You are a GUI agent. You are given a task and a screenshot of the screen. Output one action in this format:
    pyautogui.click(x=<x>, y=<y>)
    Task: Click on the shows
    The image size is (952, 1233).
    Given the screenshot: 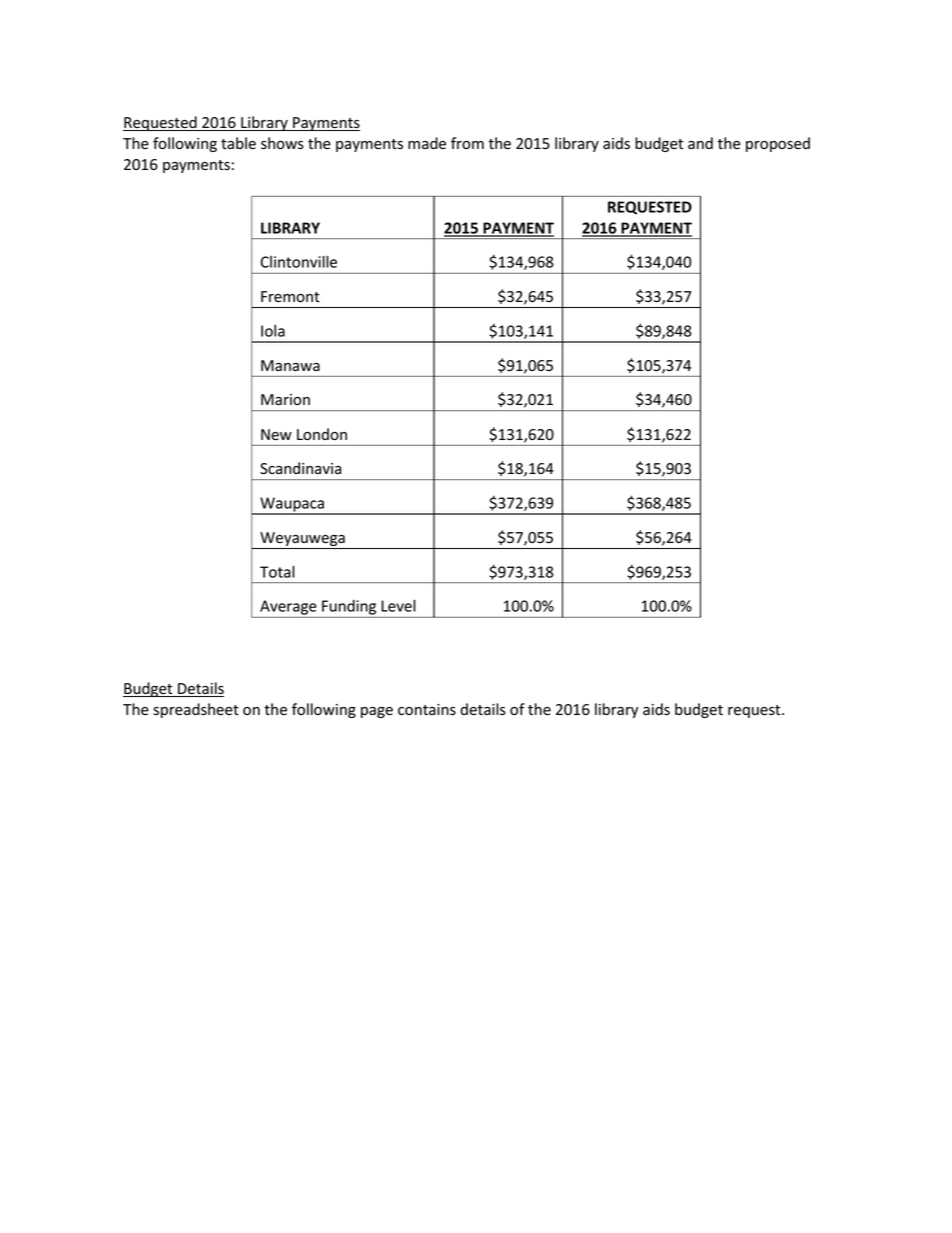 What is the action you would take?
    pyautogui.click(x=282, y=143)
